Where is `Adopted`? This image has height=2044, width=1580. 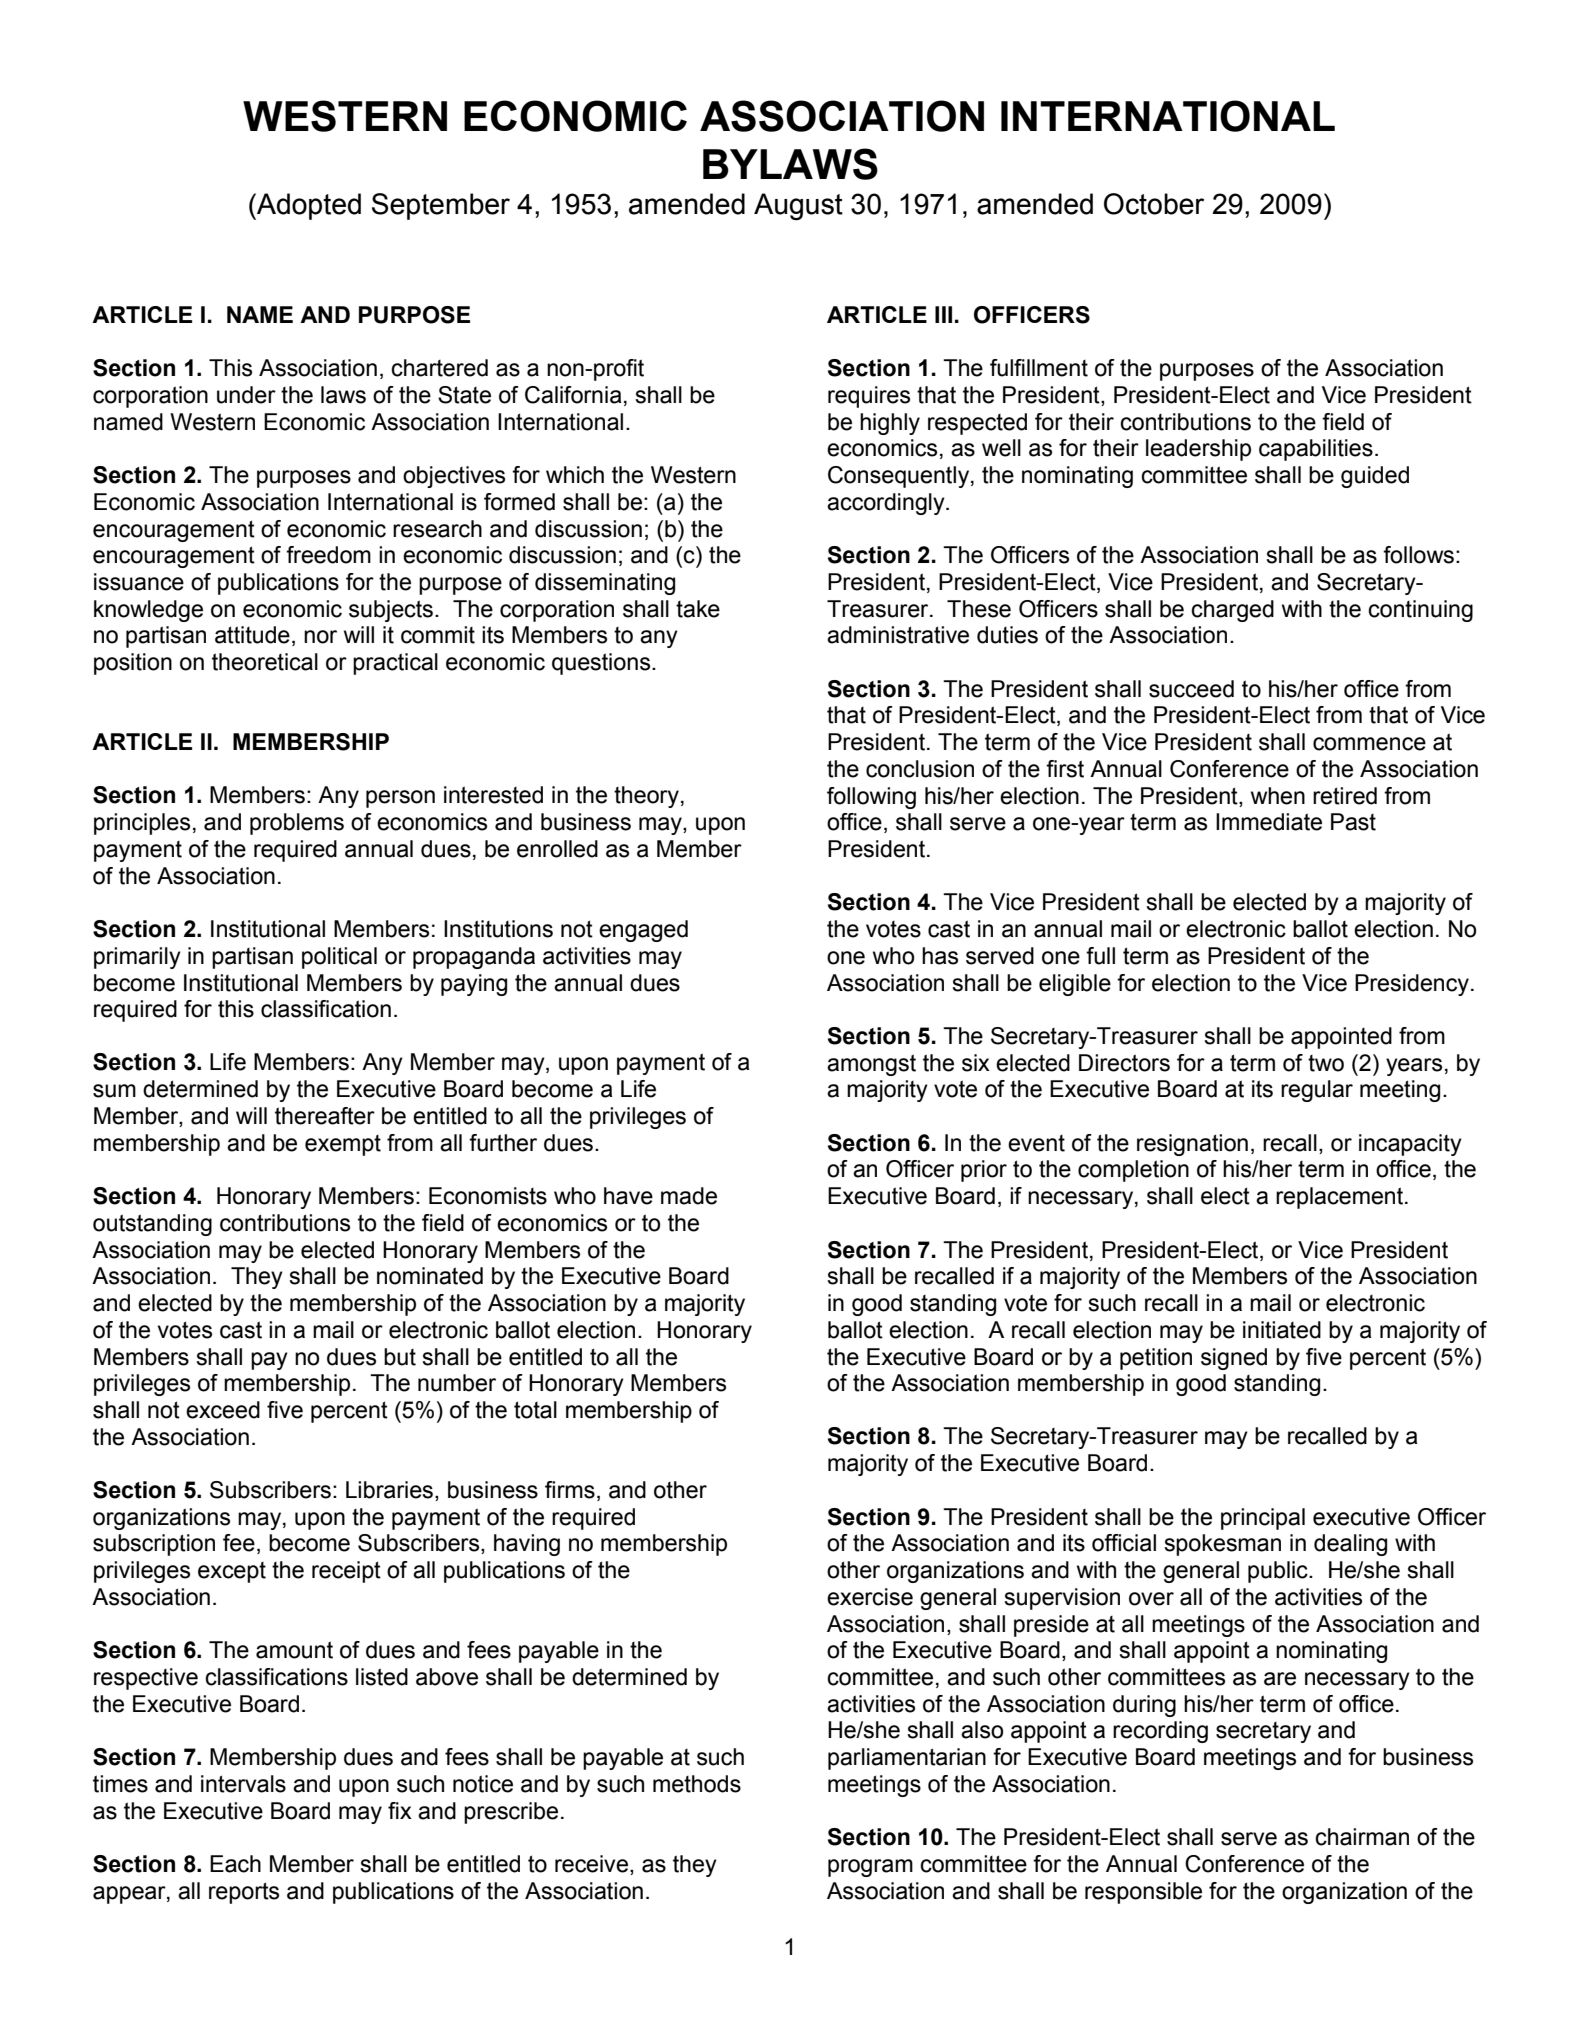 Adopted is located at coordinates (308, 206).
